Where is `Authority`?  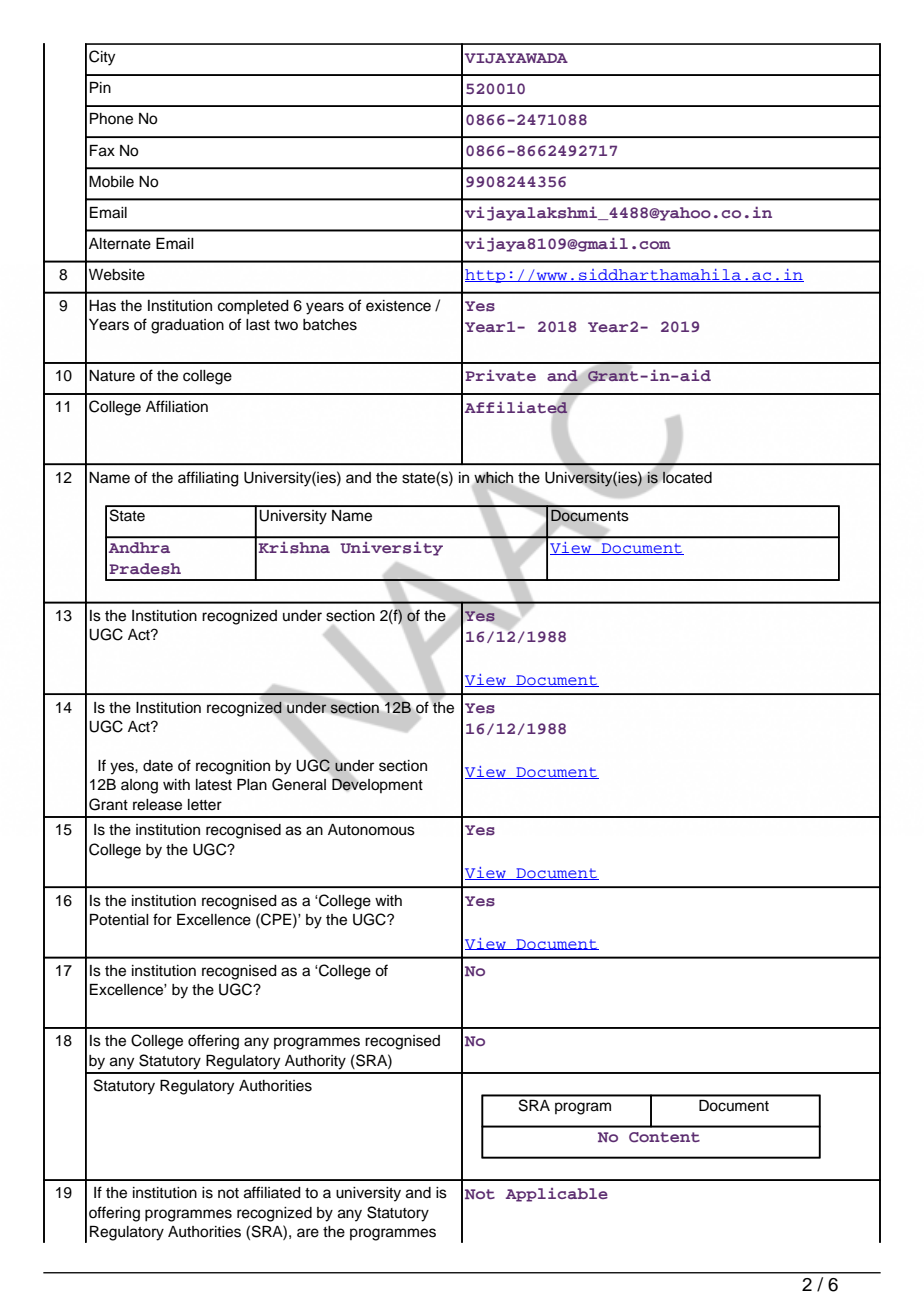
Authority is located at coordinates (315, 1062).
